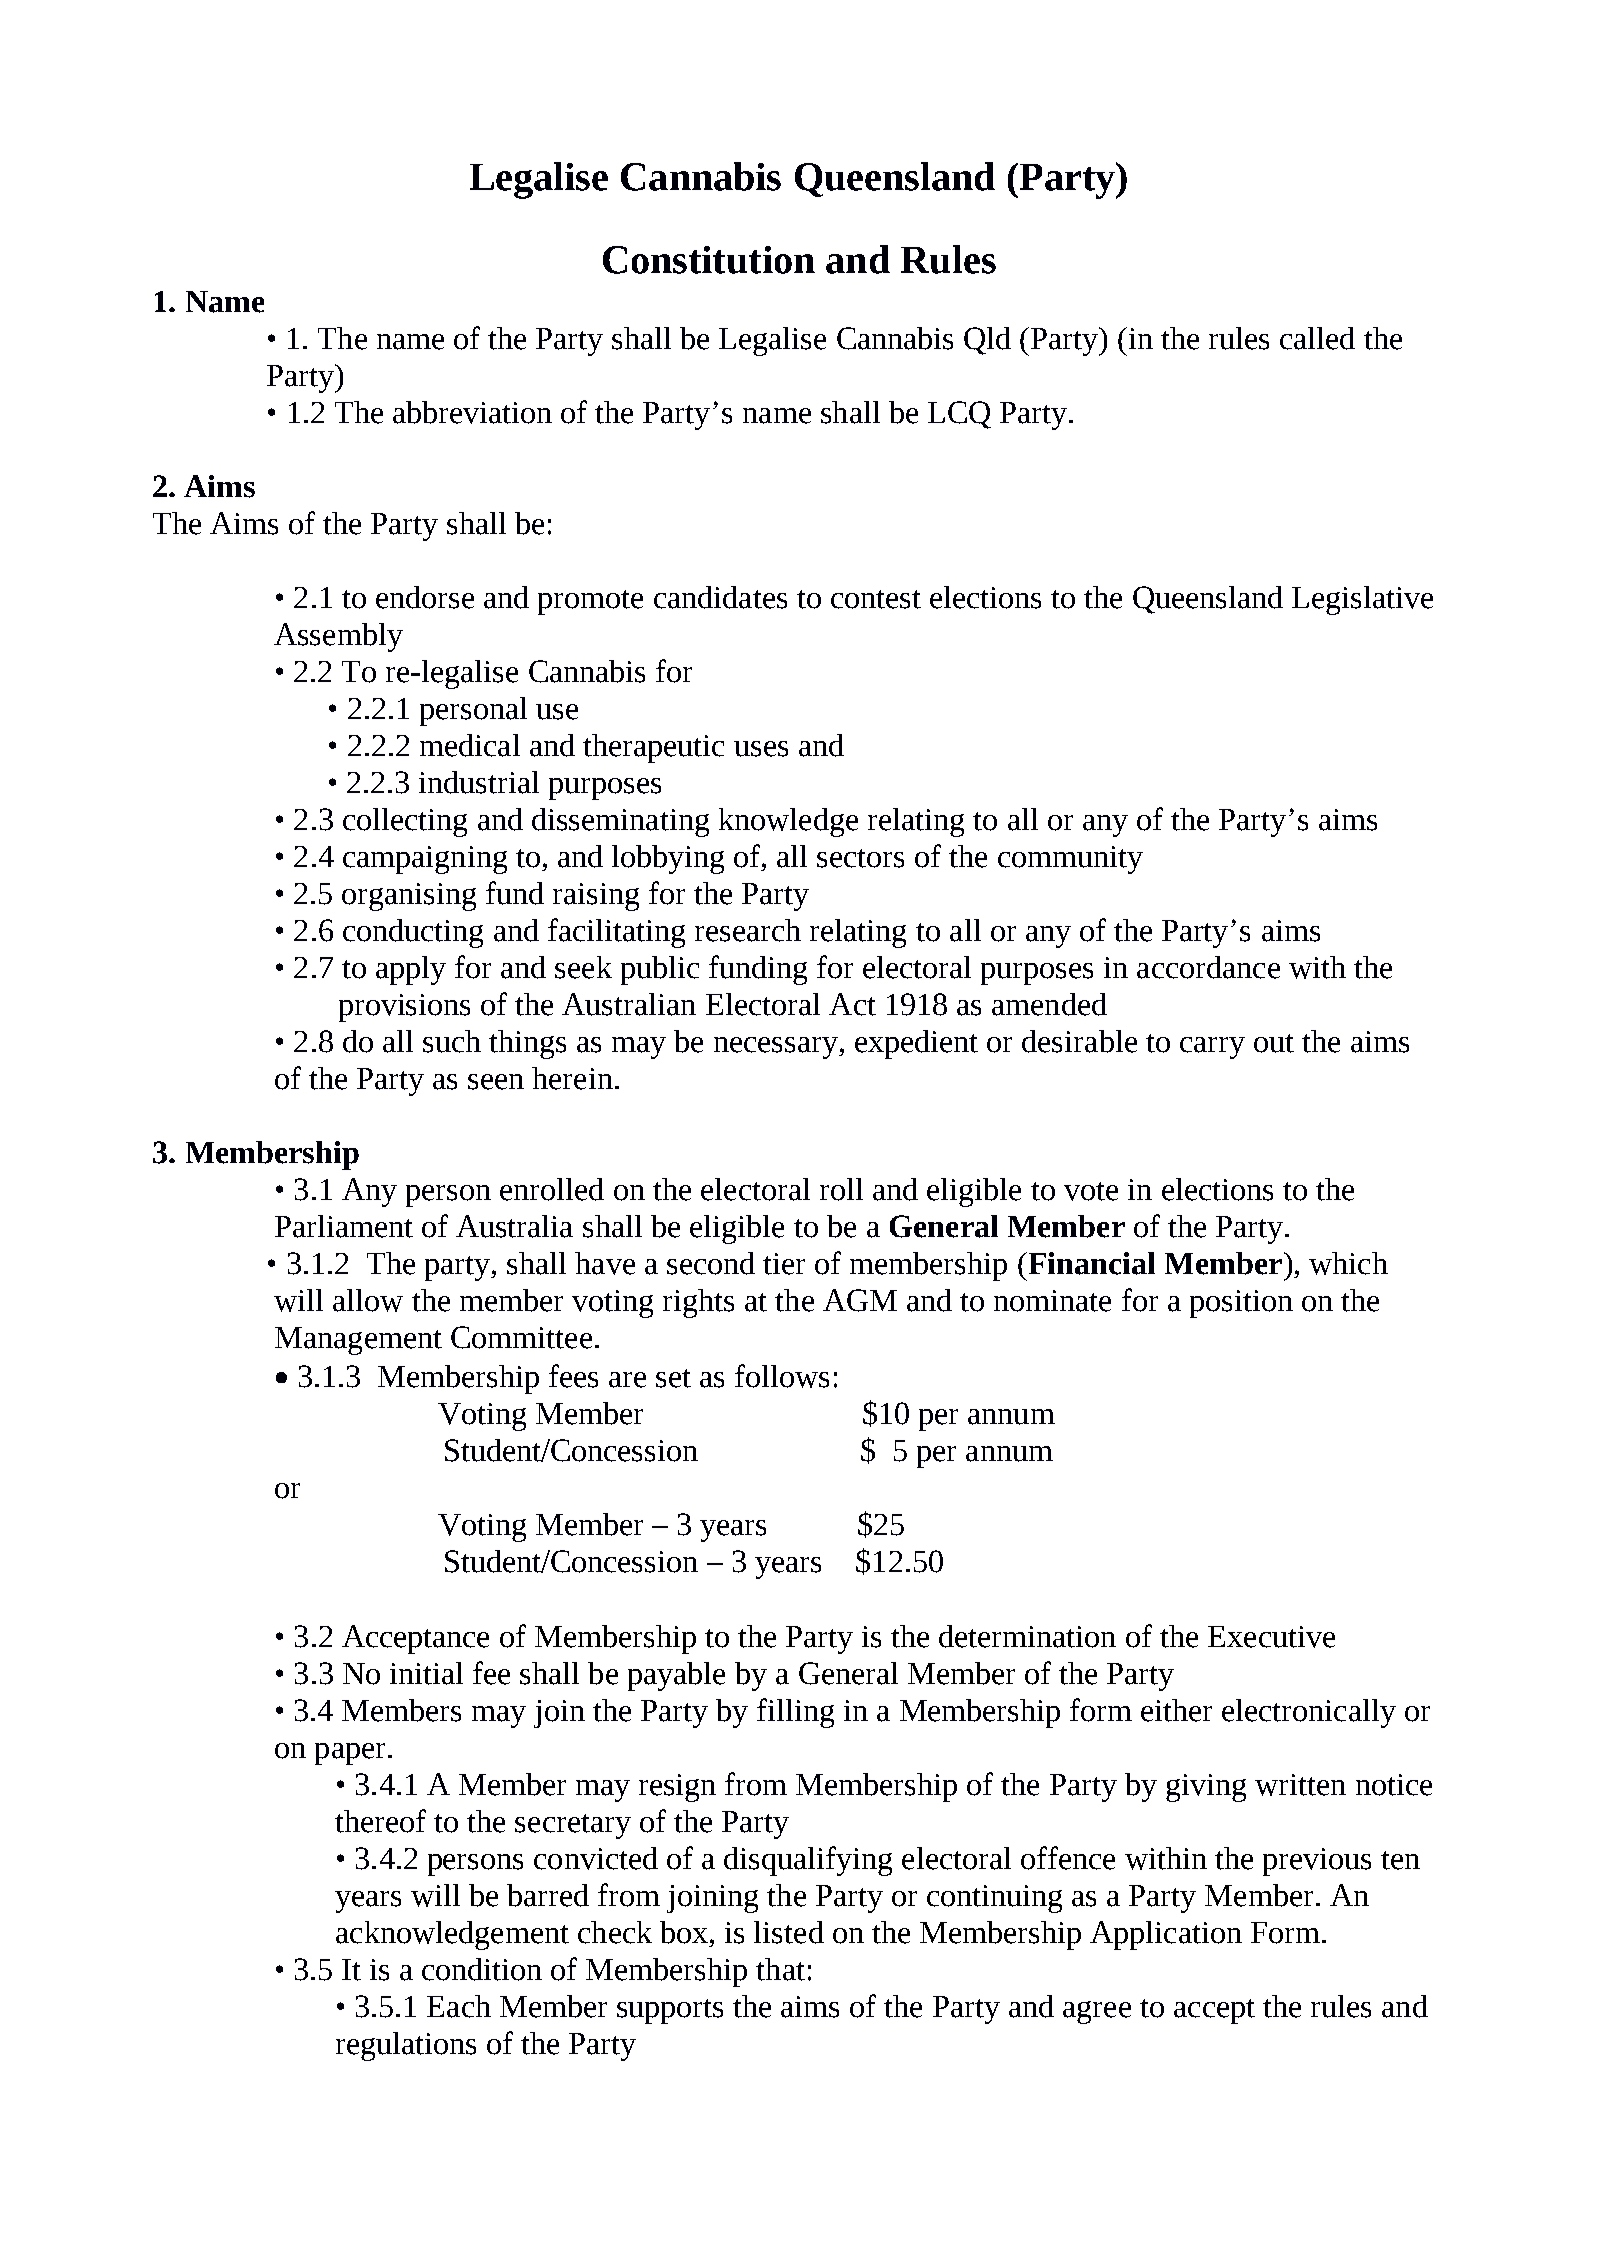 The image size is (1597, 2258). What do you see at coordinates (987, 341) in the image?
I see `Qld` at bounding box center [987, 341].
